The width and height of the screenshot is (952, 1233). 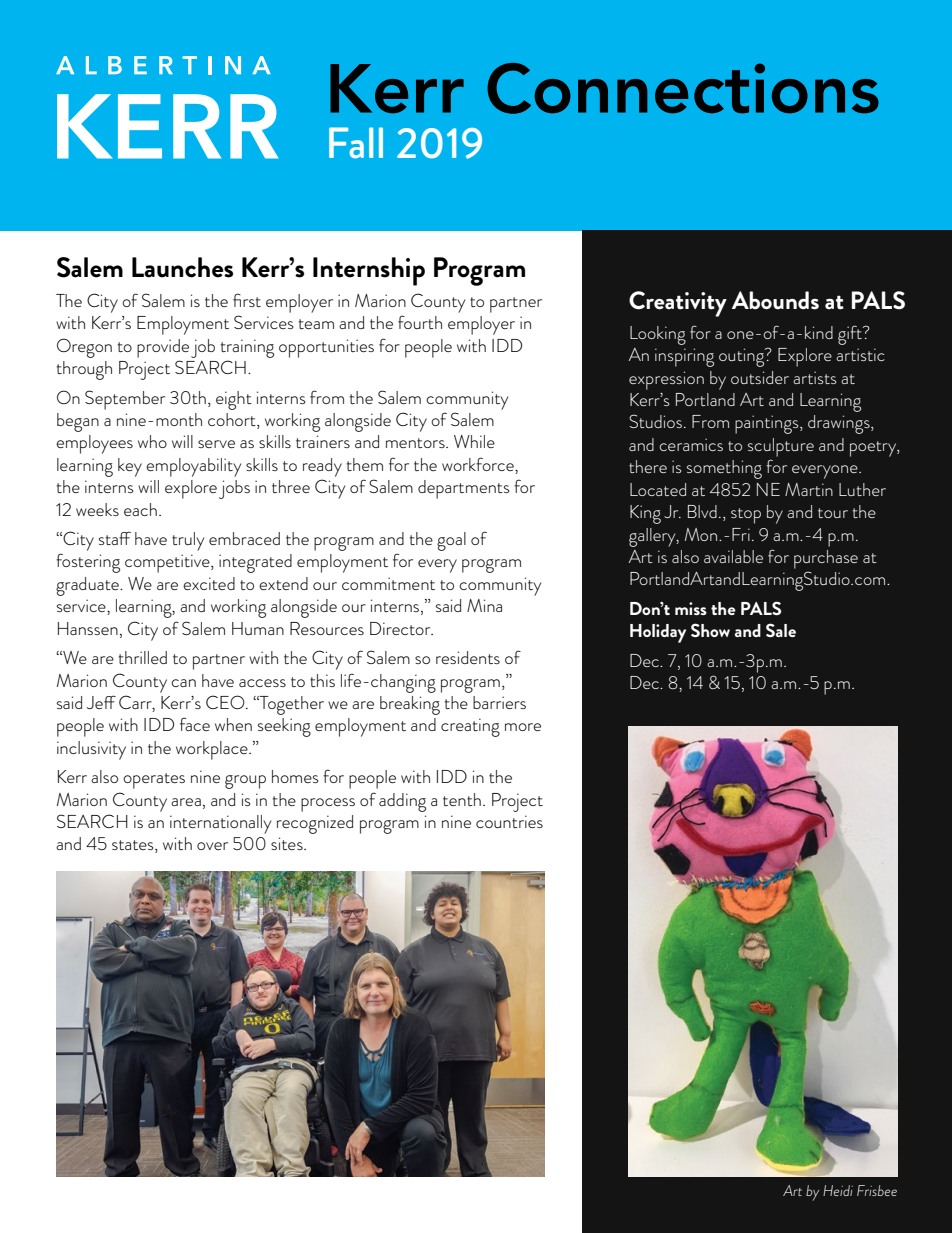 I want to click on Abounds, so click(x=775, y=300).
